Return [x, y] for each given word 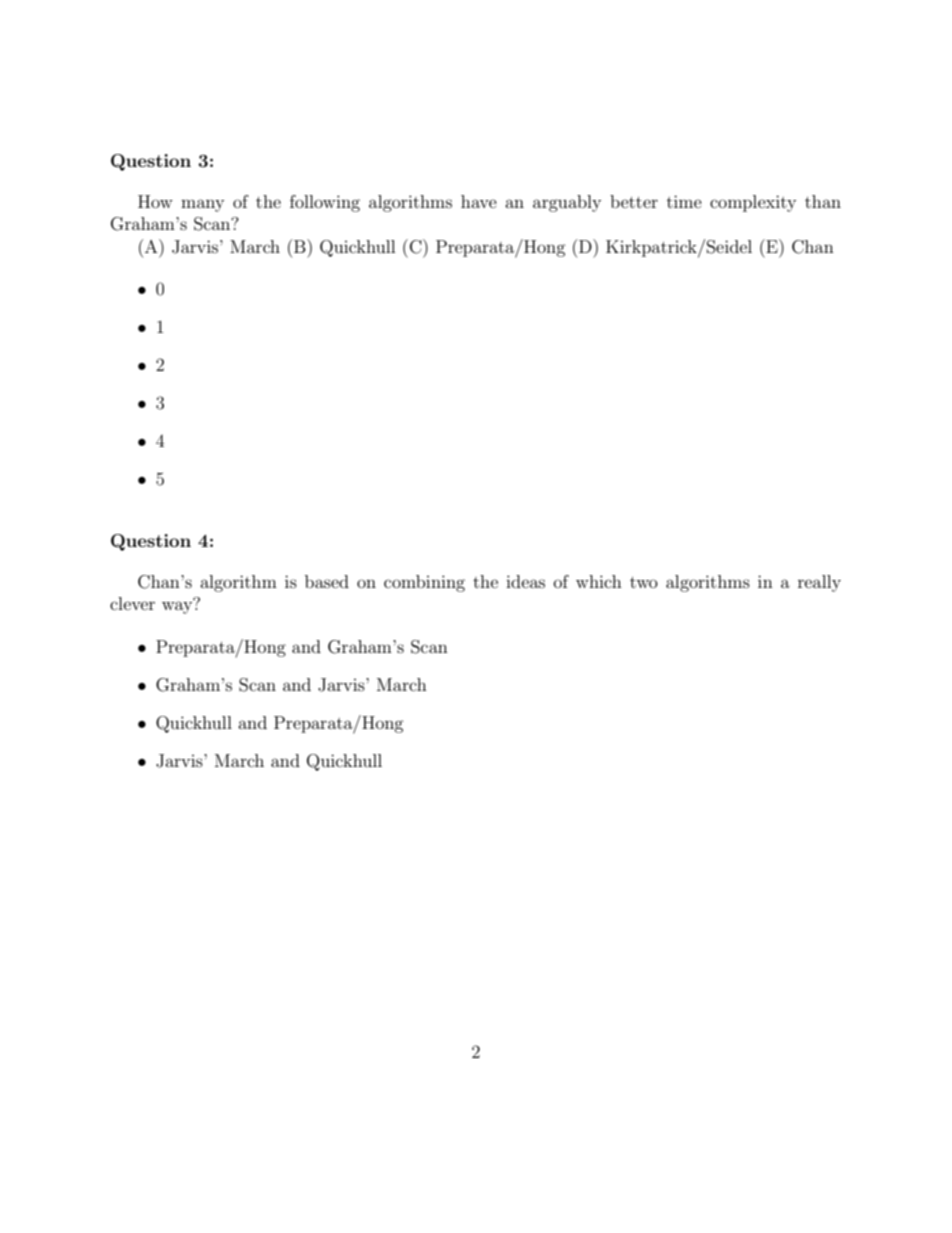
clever [132, 603]
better [634, 201]
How [155, 201]
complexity [753, 203]
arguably [567, 203]
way [178, 606]
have [479, 201]
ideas [525, 581]
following [325, 203]
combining [424, 583]
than [823, 201]
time [684, 201]
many [202, 205]
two [644, 582]
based [327, 581]
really [819, 583]
